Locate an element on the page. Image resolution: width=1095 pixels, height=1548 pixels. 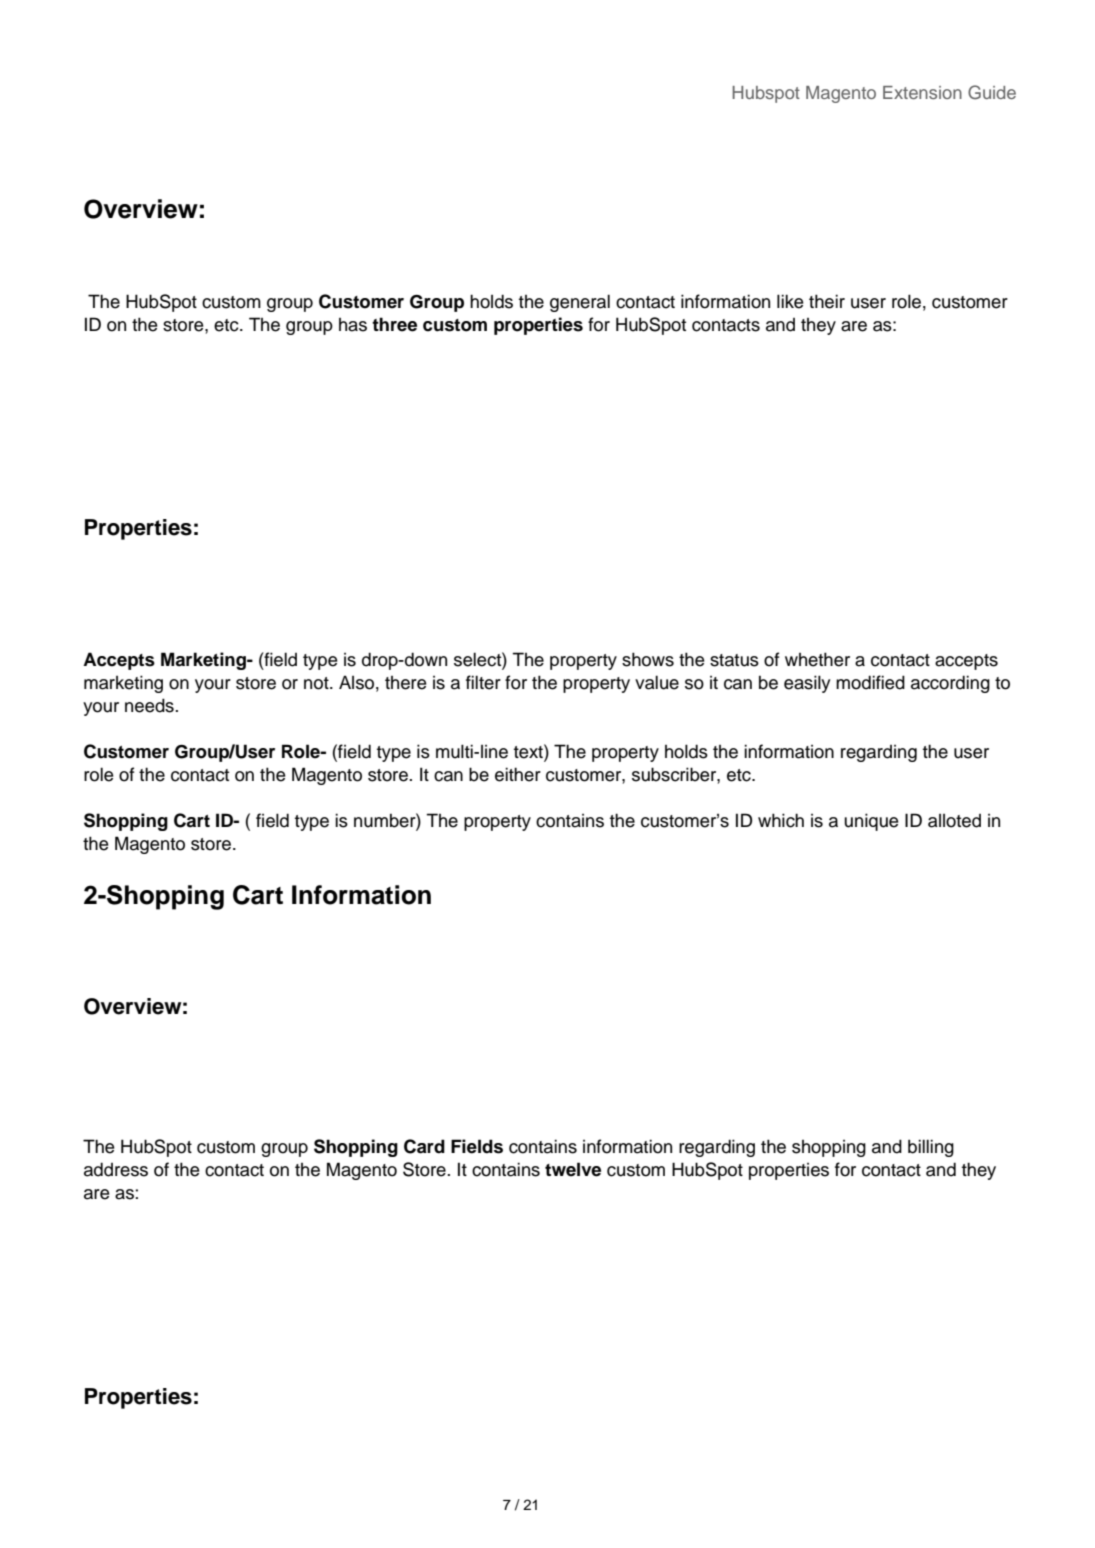
has is located at coordinates (353, 325).
